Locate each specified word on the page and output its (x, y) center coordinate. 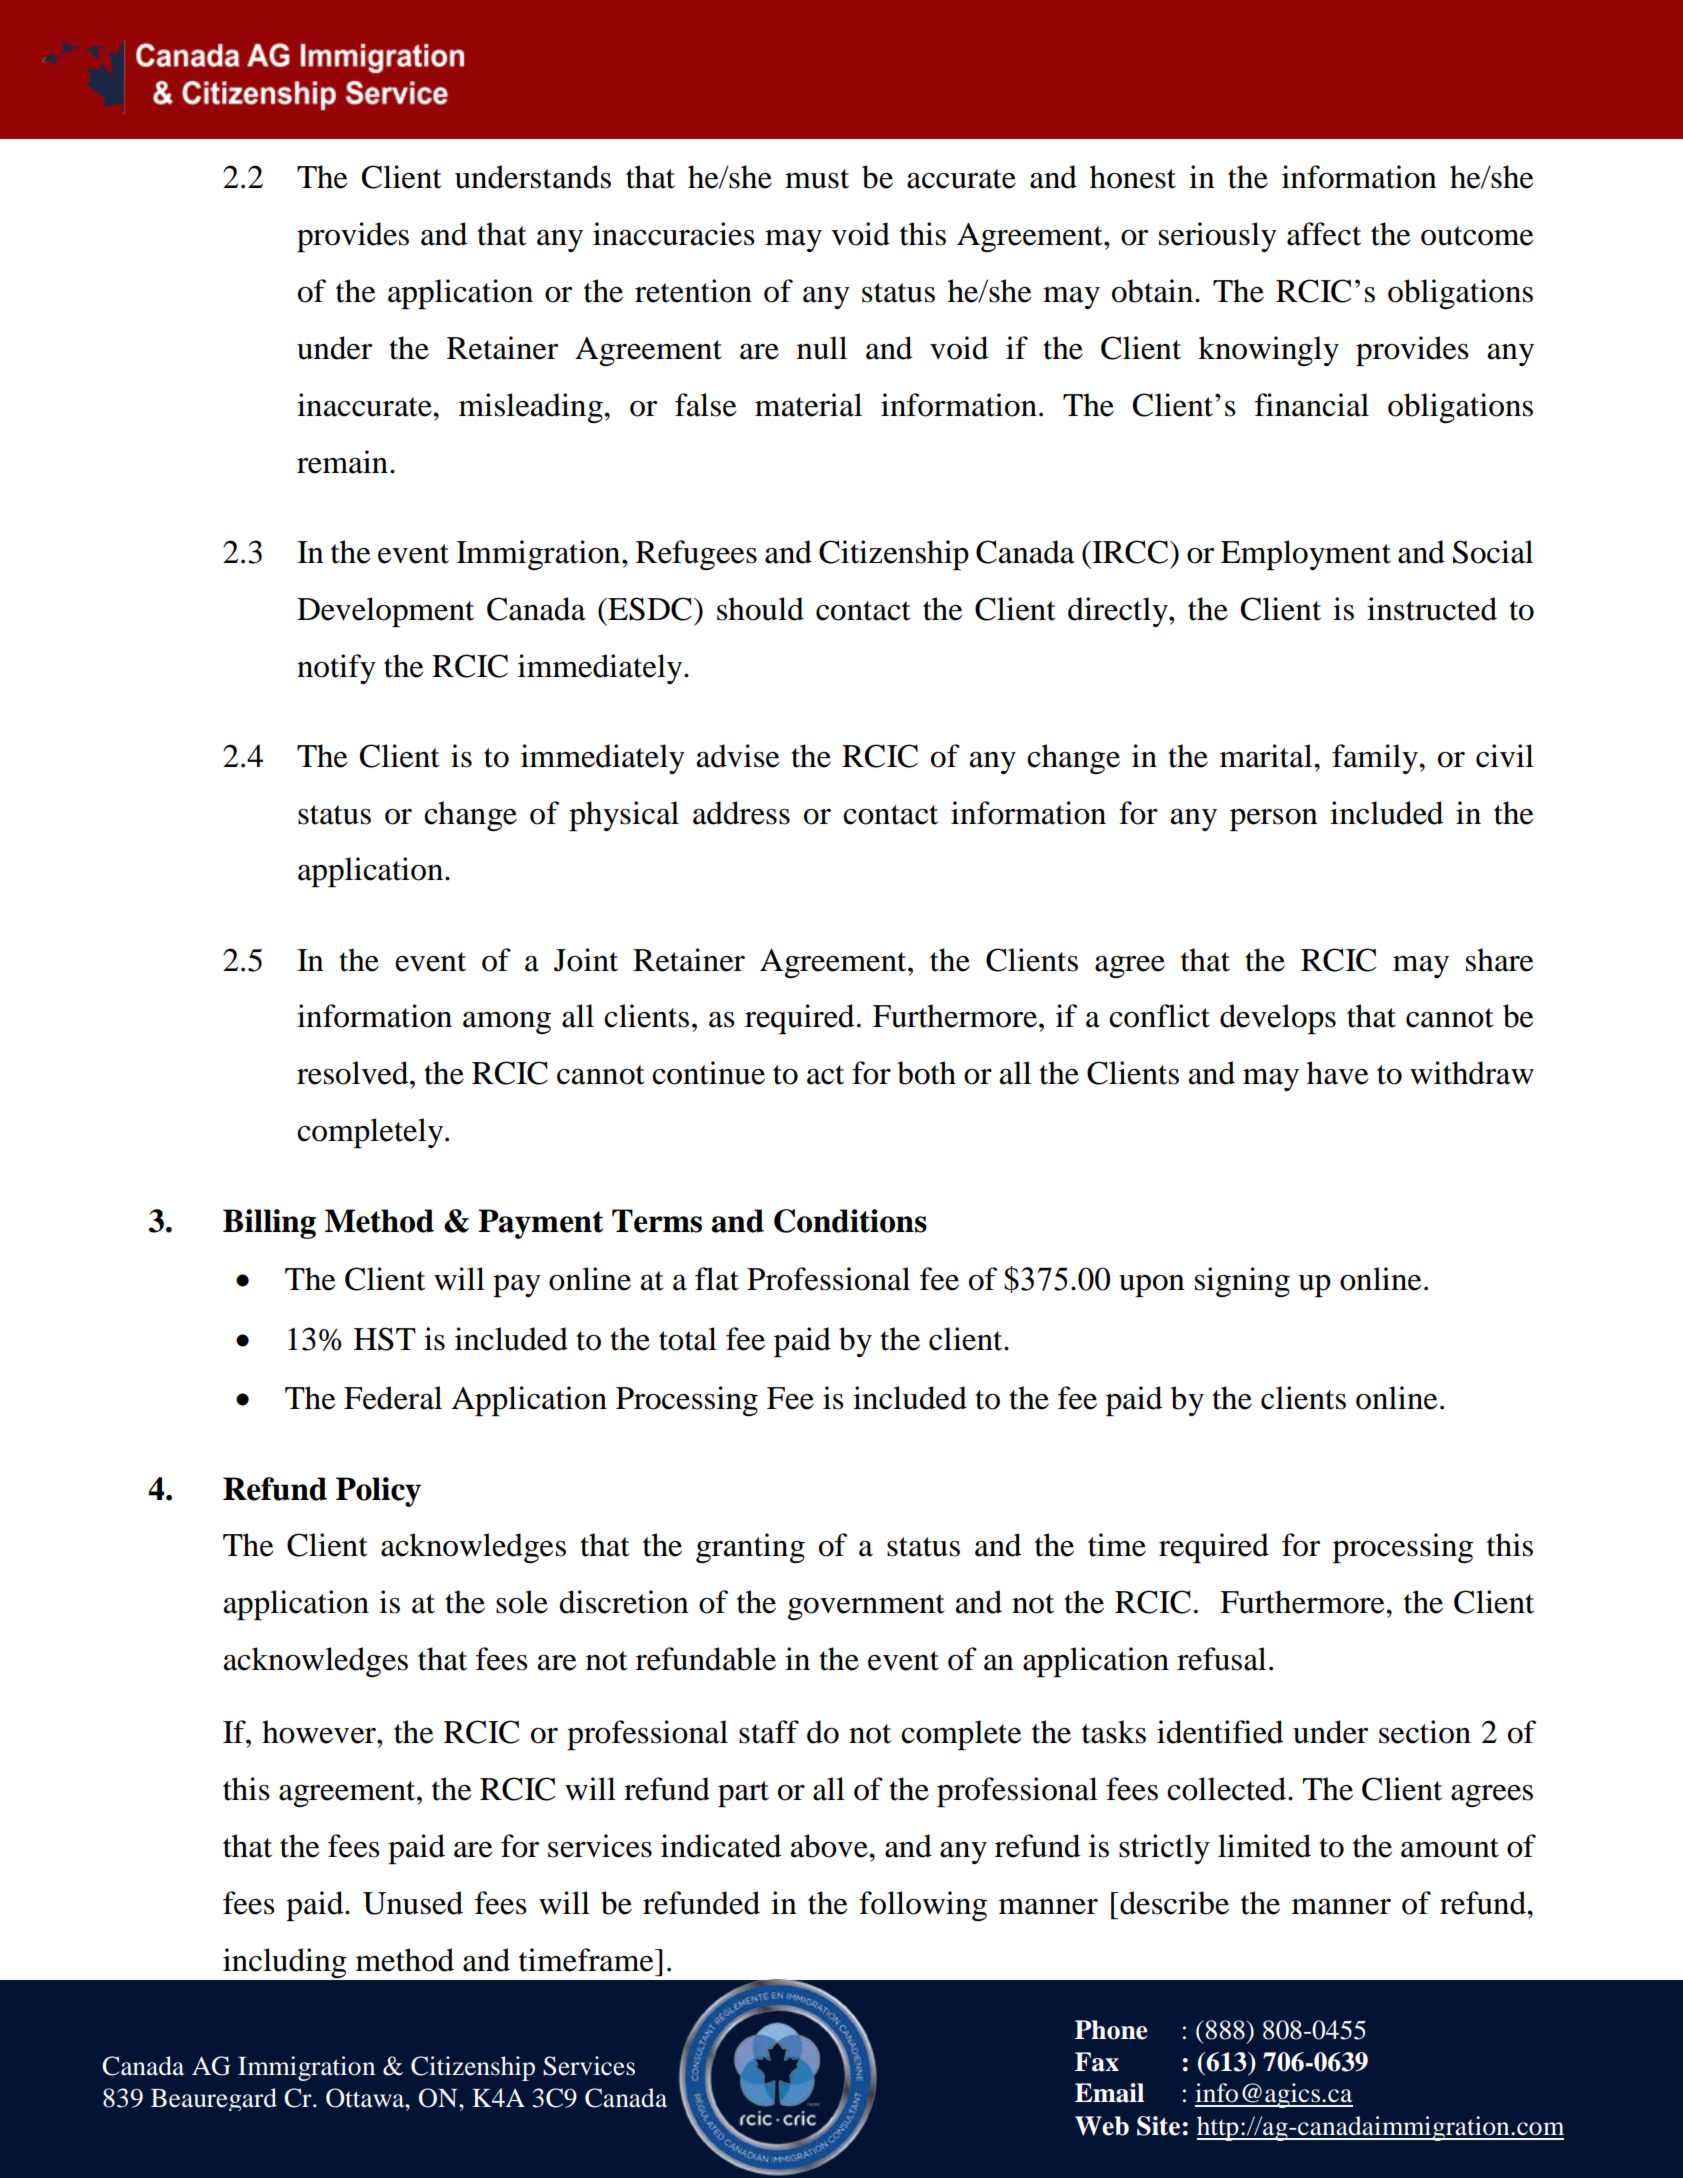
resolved (354, 1073)
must (817, 179)
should (760, 609)
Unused (413, 1903)
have (1337, 1073)
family (1376, 759)
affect (1324, 234)
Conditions (850, 1221)
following (923, 1906)
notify (336, 669)
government (866, 1607)
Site (1158, 2126)
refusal (1221, 1659)
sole (522, 1602)
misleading (532, 408)
